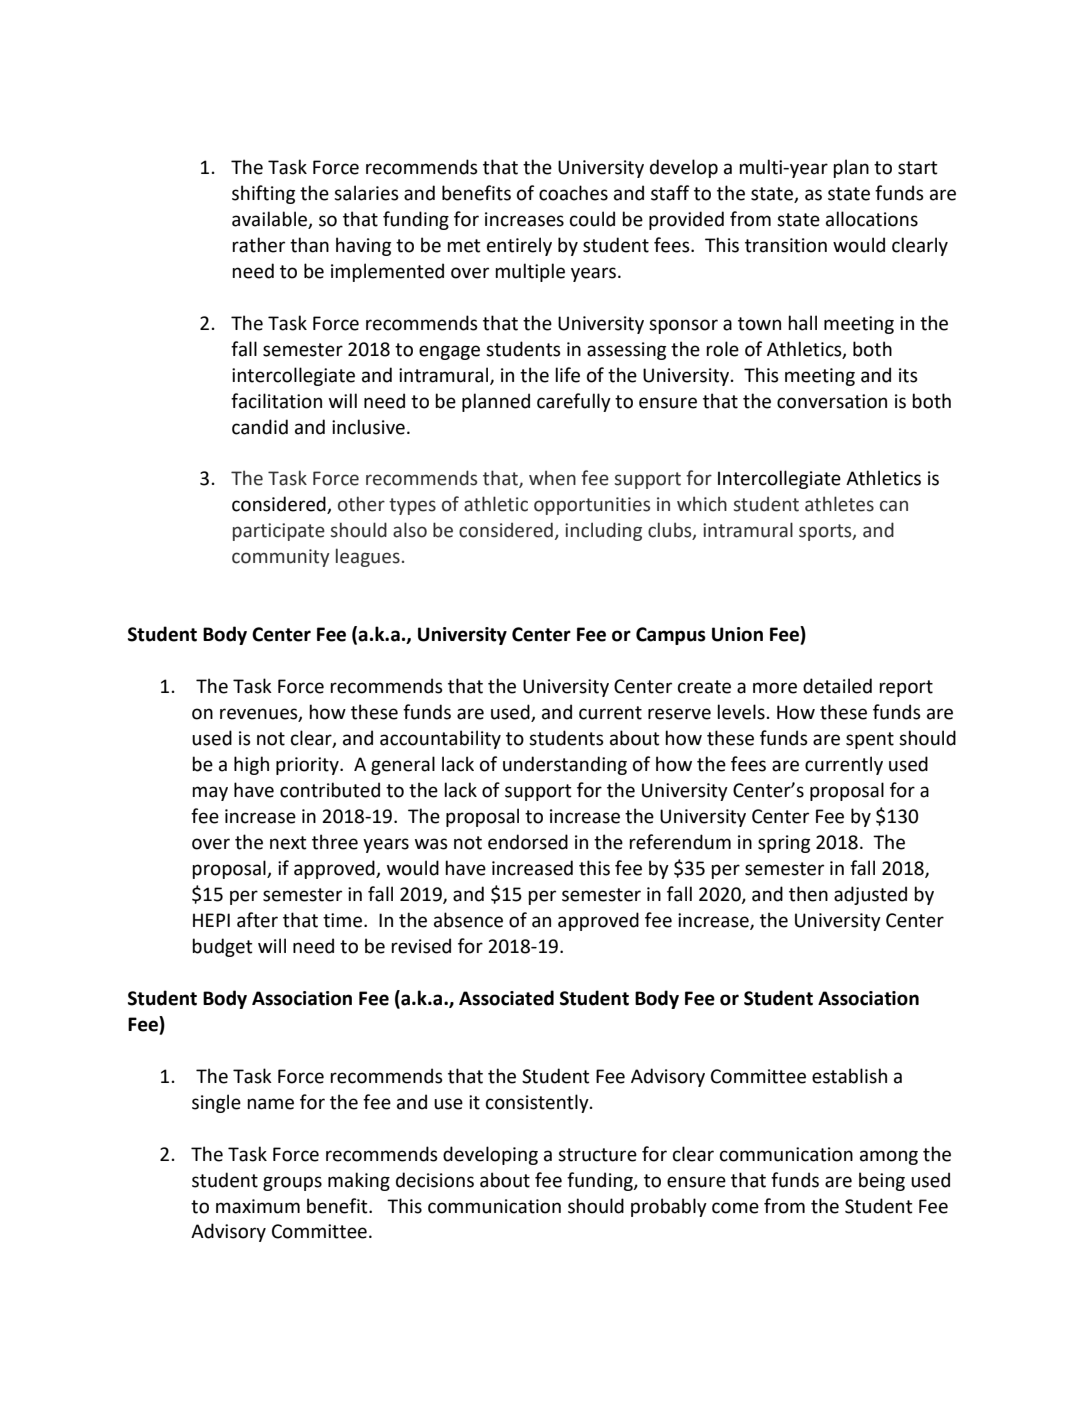 Image resolution: width=1085 pixels, height=1404 pixels. What do you see at coordinates (292, 1183) in the image?
I see `groups` at bounding box center [292, 1183].
